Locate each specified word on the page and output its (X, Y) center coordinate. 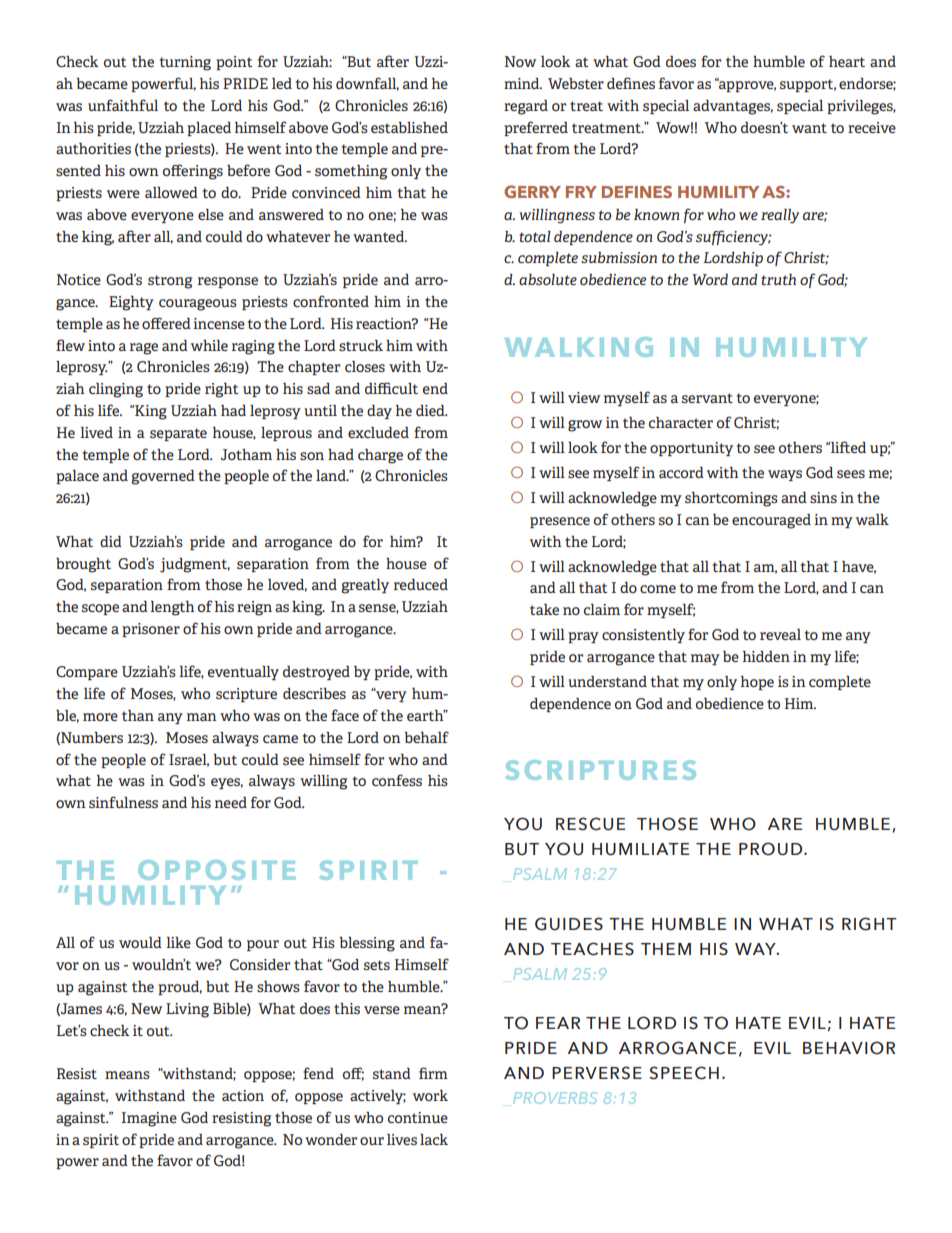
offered (166, 323)
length (172, 608)
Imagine (149, 1119)
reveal (780, 634)
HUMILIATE (640, 849)
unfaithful (123, 105)
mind (523, 83)
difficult (391, 388)
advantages (733, 107)
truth (778, 279)
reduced (421, 584)
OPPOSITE (216, 870)
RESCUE (590, 824)
